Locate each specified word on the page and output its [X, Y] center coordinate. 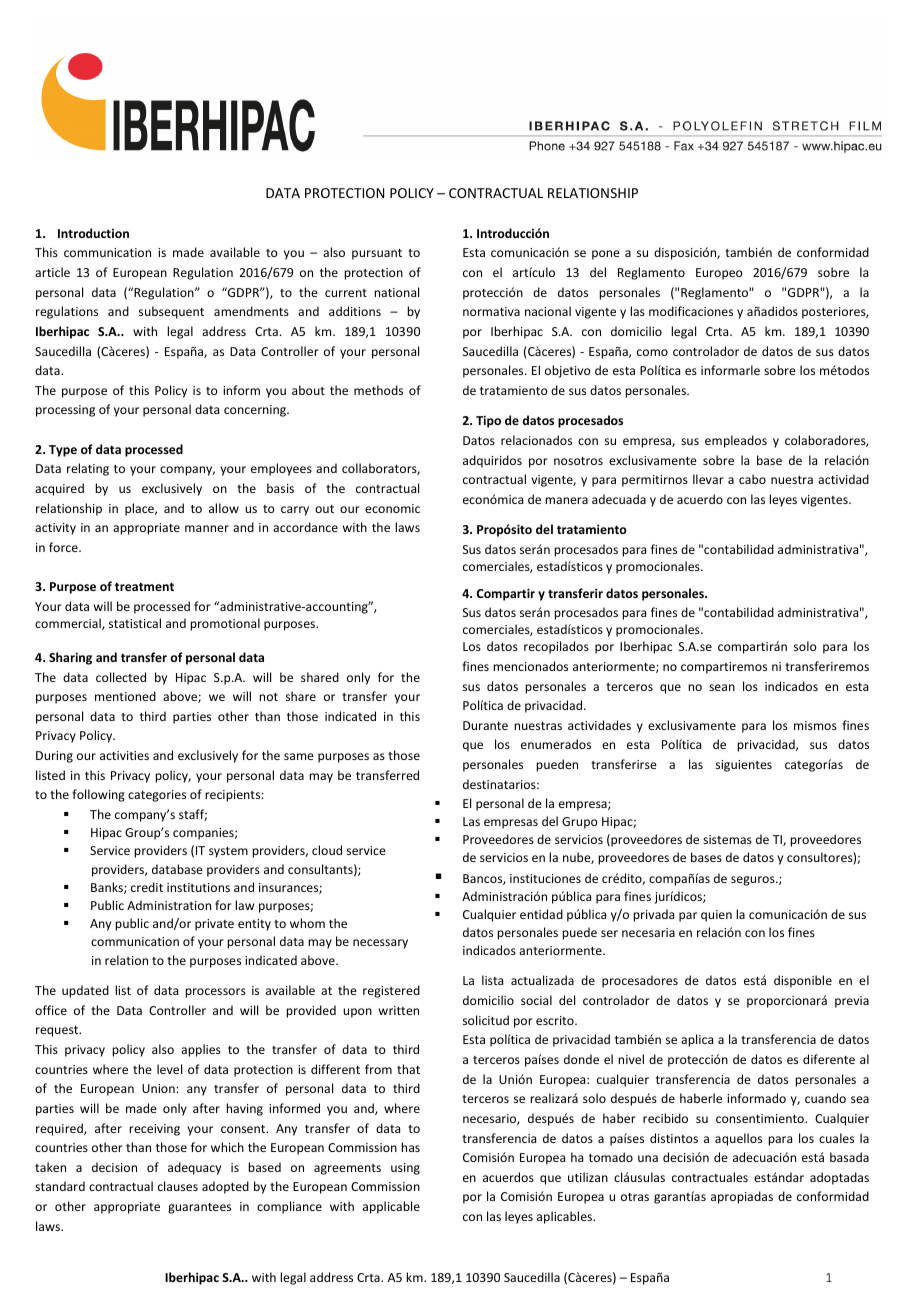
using [405, 1169]
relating [88, 469]
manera [566, 500]
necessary [380, 944]
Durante [485, 725]
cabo [752, 479]
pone [606, 255]
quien [716, 916]
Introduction [93, 233]
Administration [169, 905]
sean [722, 687]
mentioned [125, 696]
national [396, 292]
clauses [178, 1186]
